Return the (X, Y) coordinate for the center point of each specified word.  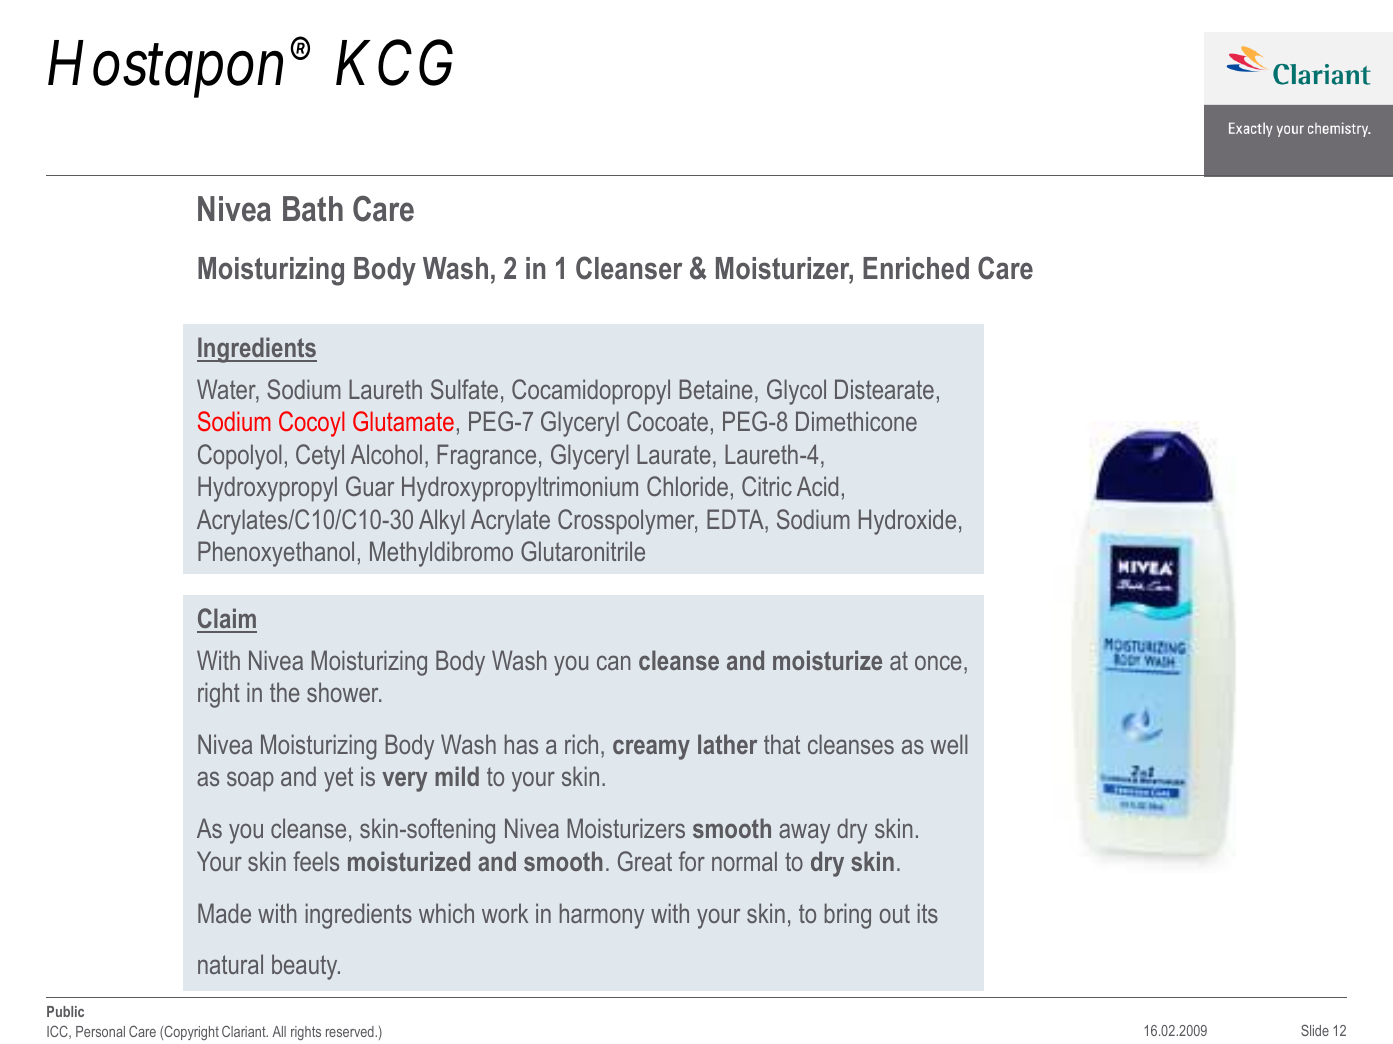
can (613, 662)
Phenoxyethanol (276, 554)
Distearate (884, 389)
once (938, 662)
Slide (1315, 1030)
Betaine (716, 389)
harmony (602, 916)
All (279, 1031)
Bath (313, 209)
